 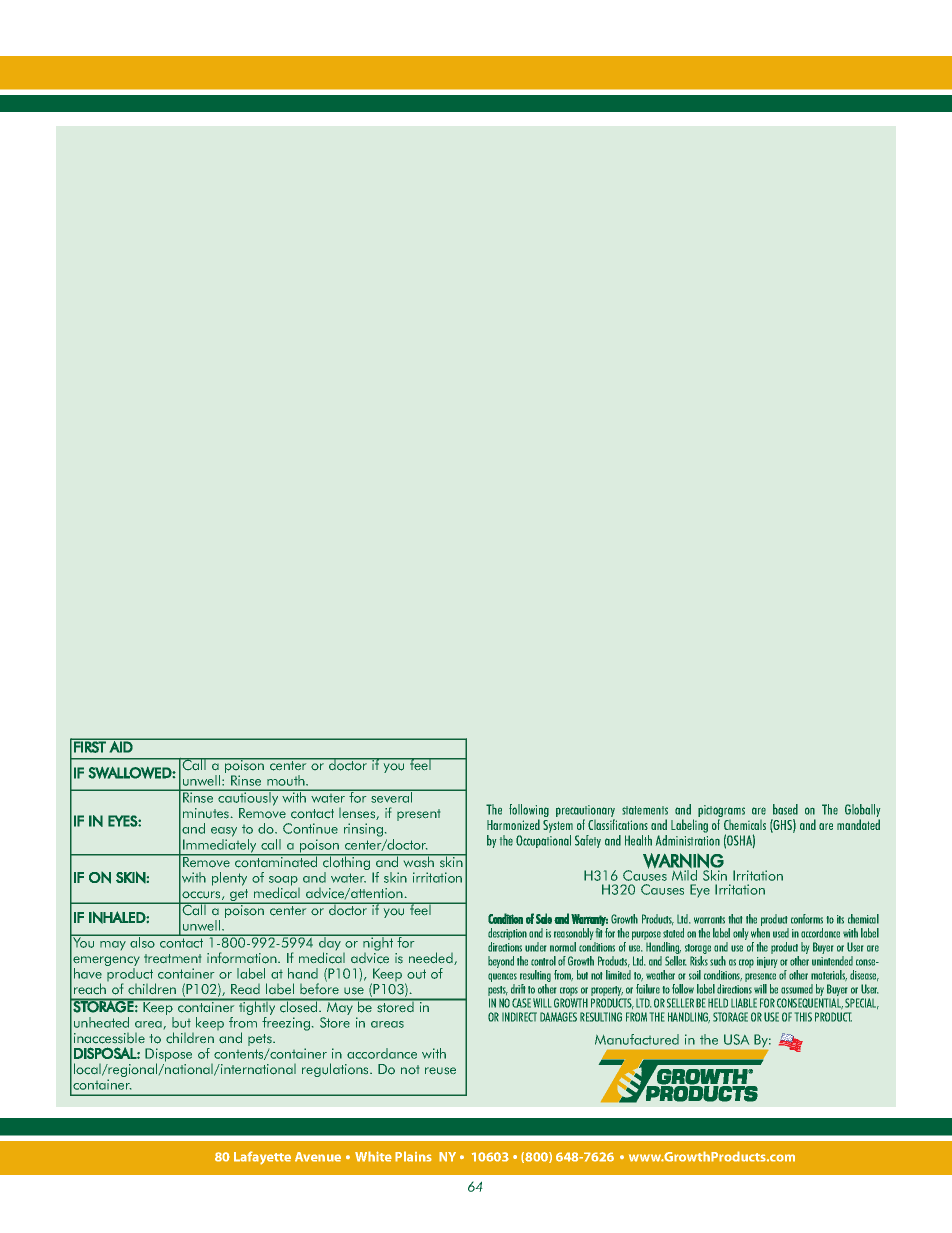 I want to click on Lafayette, so click(x=262, y=1158).
